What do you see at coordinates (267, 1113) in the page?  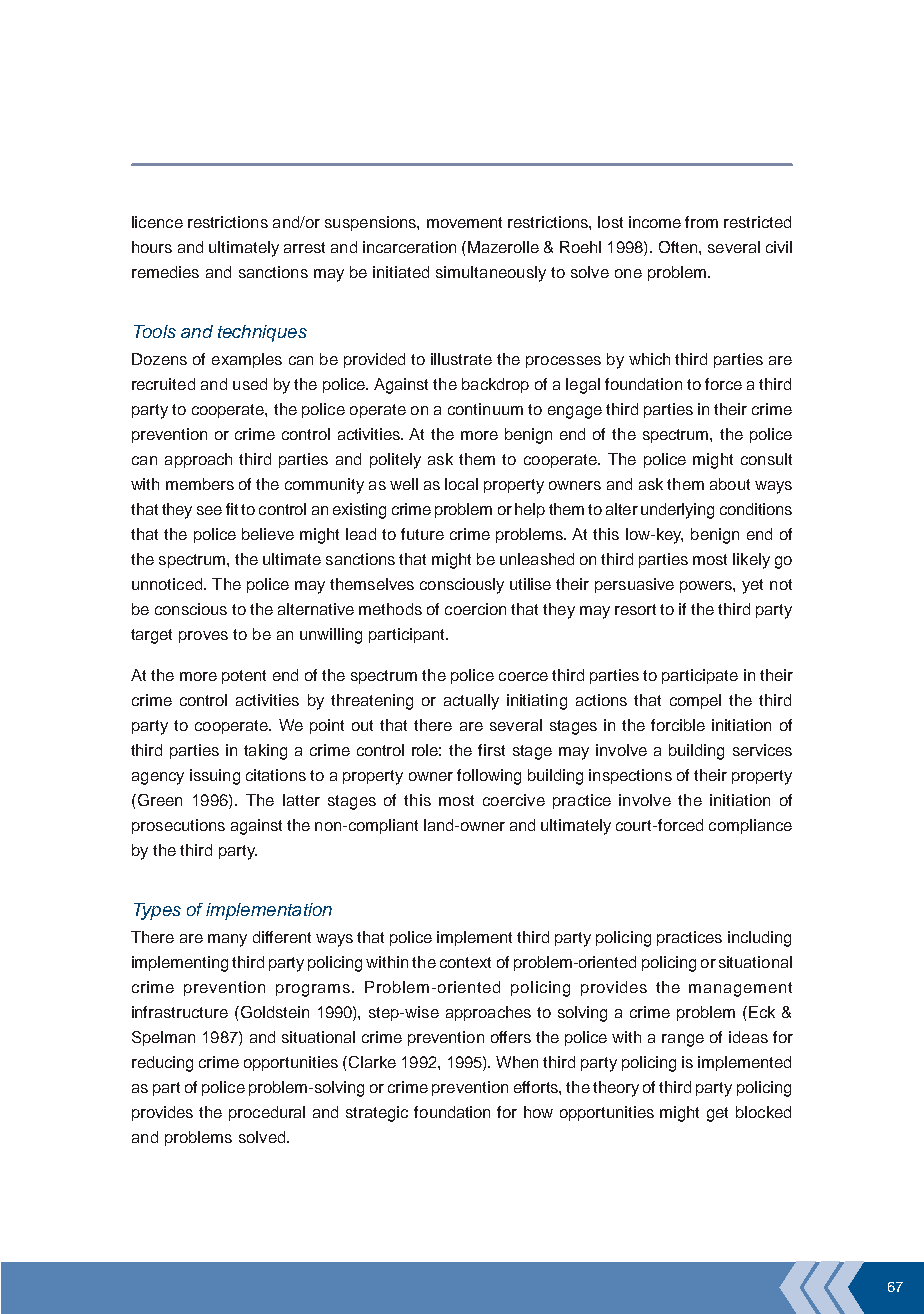 I see `procedural` at bounding box center [267, 1113].
